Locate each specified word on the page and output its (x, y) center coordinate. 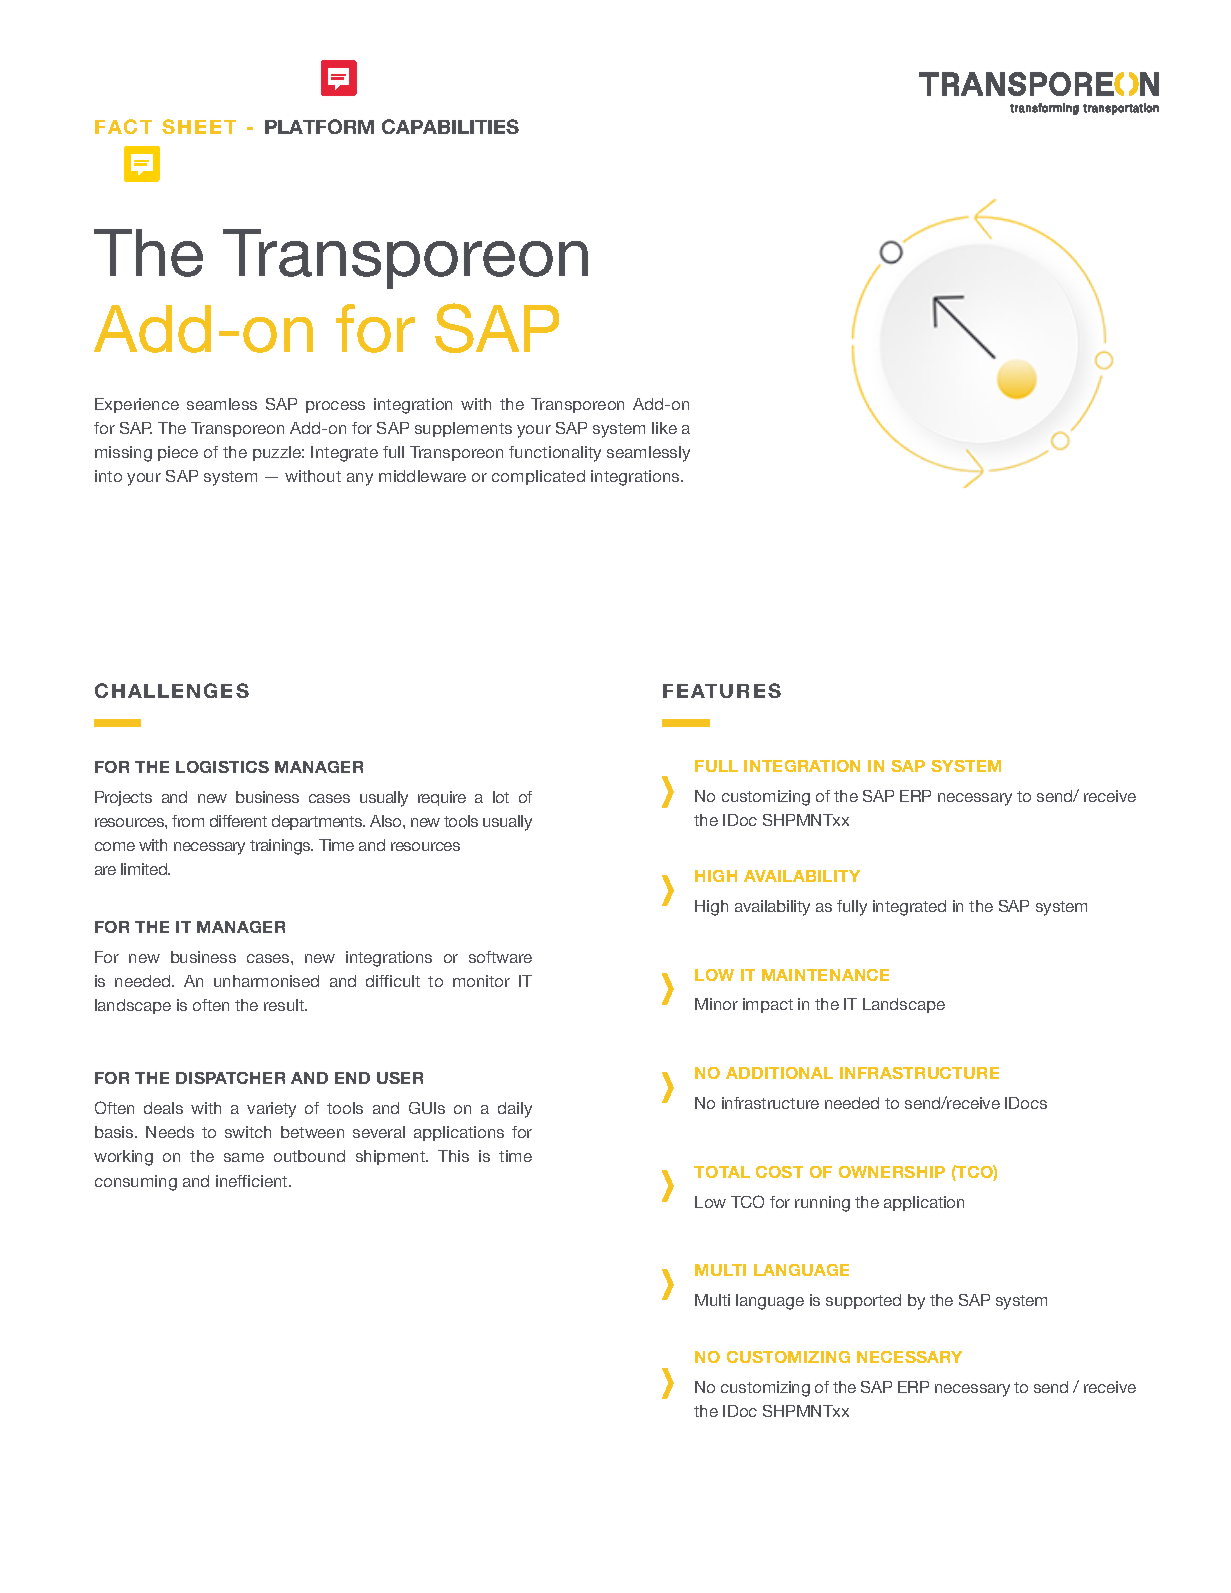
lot (501, 797)
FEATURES (722, 690)
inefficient (253, 1181)
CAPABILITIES (450, 126)
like (664, 428)
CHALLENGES (172, 690)
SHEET (199, 126)
